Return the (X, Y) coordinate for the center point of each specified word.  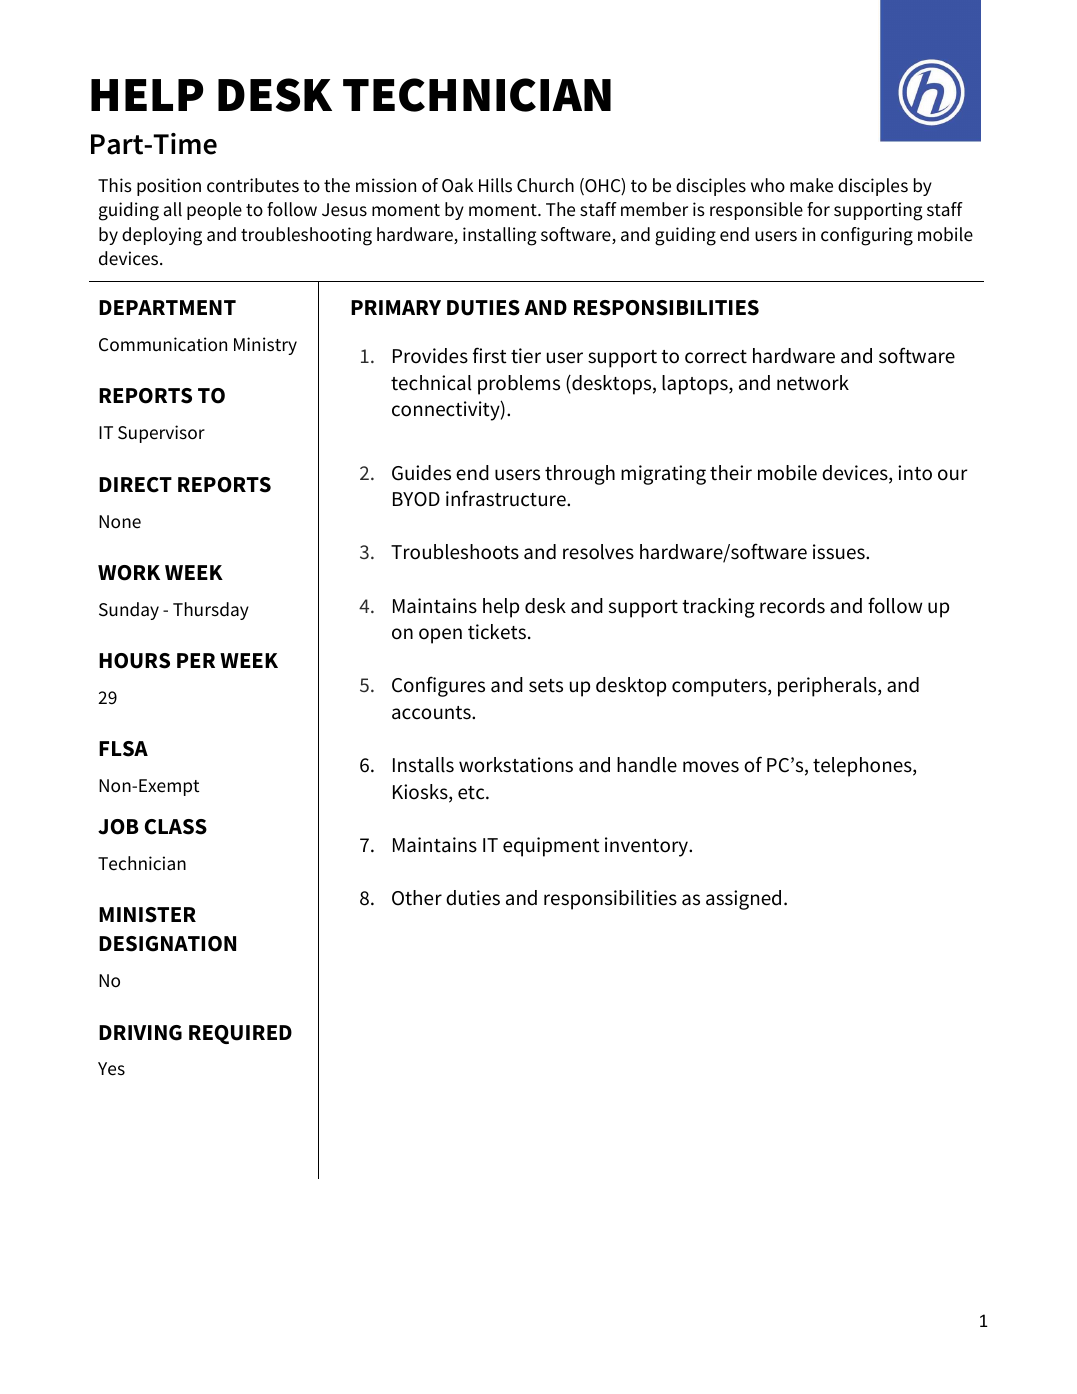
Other (417, 898)
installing (500, 236)
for (818, 209)
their (731, 473)
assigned (743, 900)
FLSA (123, 749)
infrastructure (507, 498)
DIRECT (135, 485)
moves (711, 767)
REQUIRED (240, 1034)
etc (472, 793)
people (214, 211)
